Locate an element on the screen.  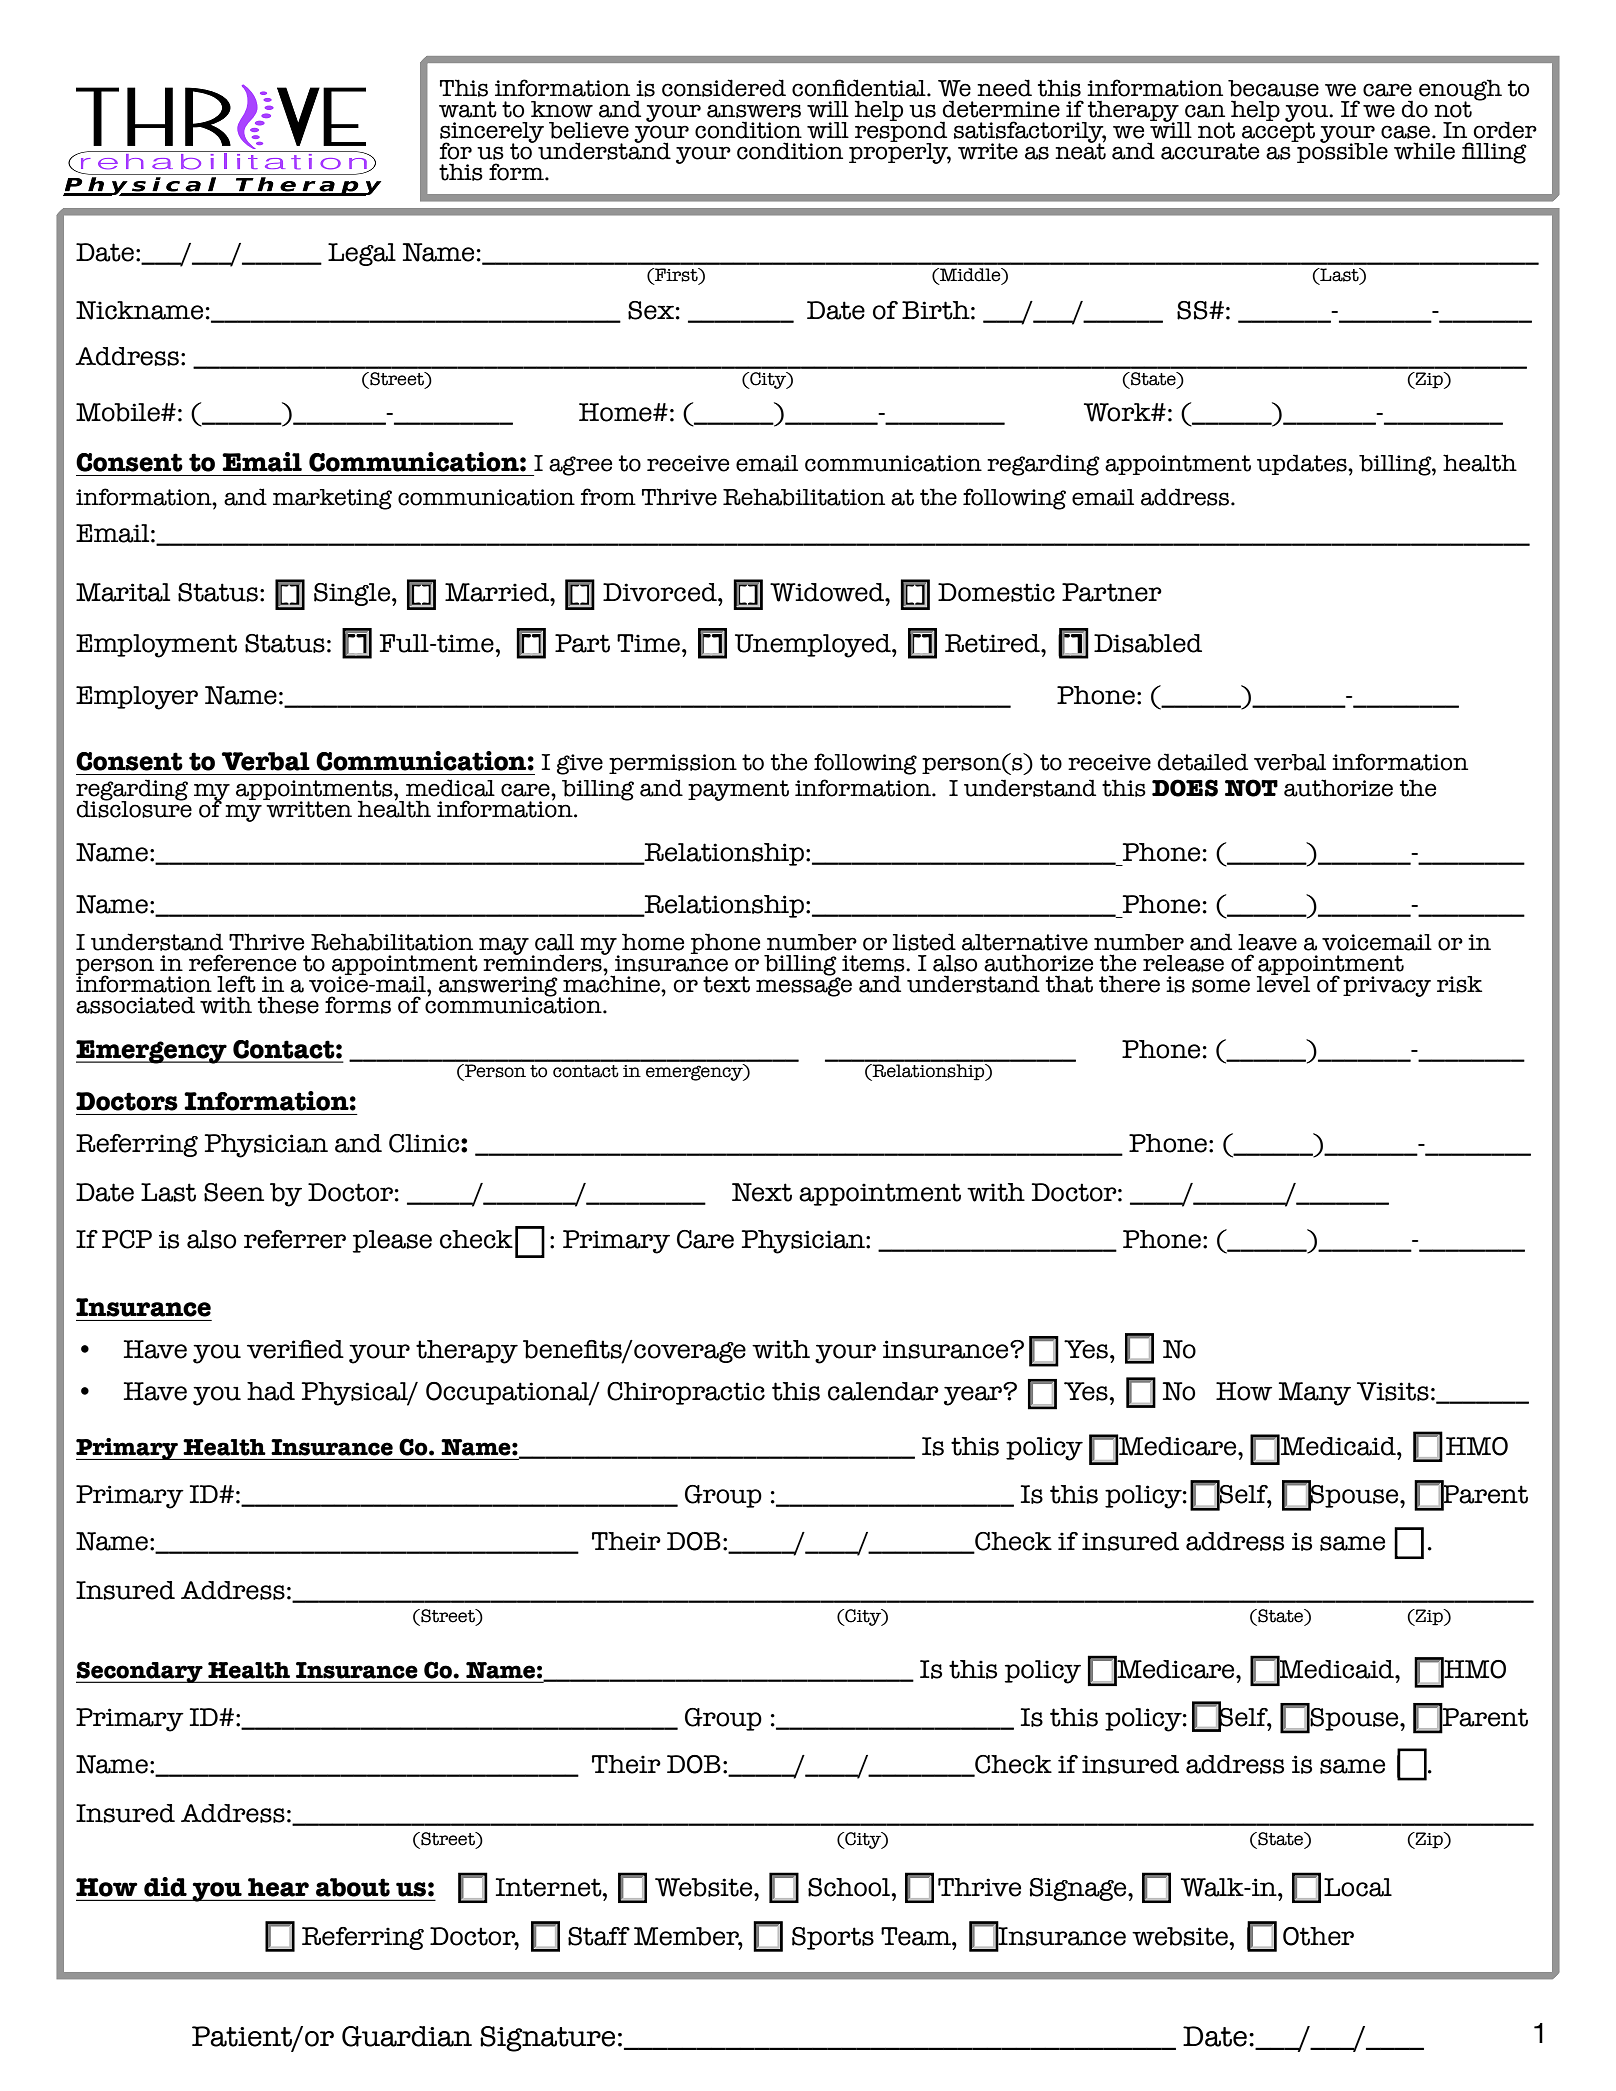
hear is located at coordinates (278, 1887).
